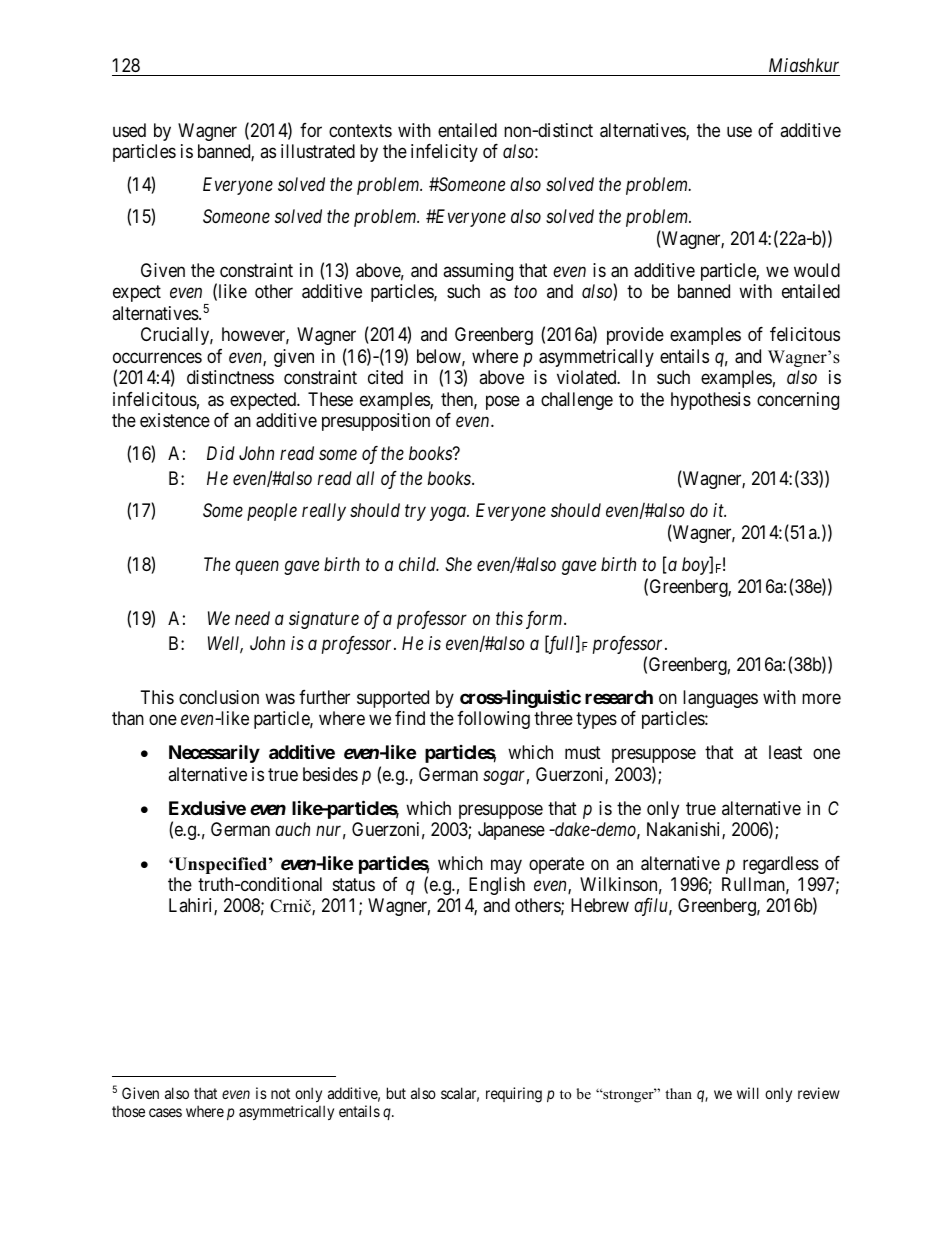 This page has width=952, height=1233. I want to click on auch, so click(292, 829).
